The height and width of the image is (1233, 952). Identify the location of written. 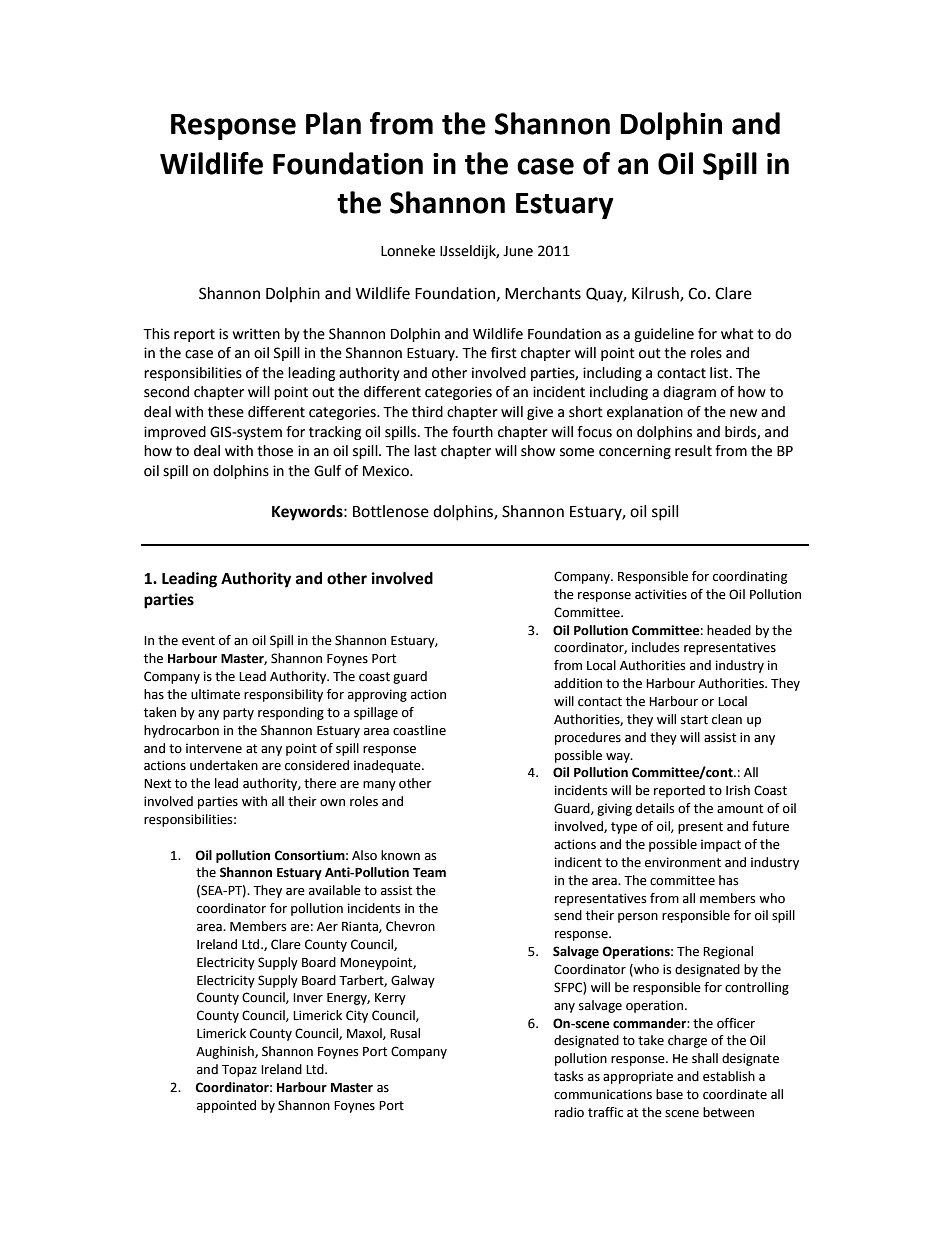
(256, 334).
